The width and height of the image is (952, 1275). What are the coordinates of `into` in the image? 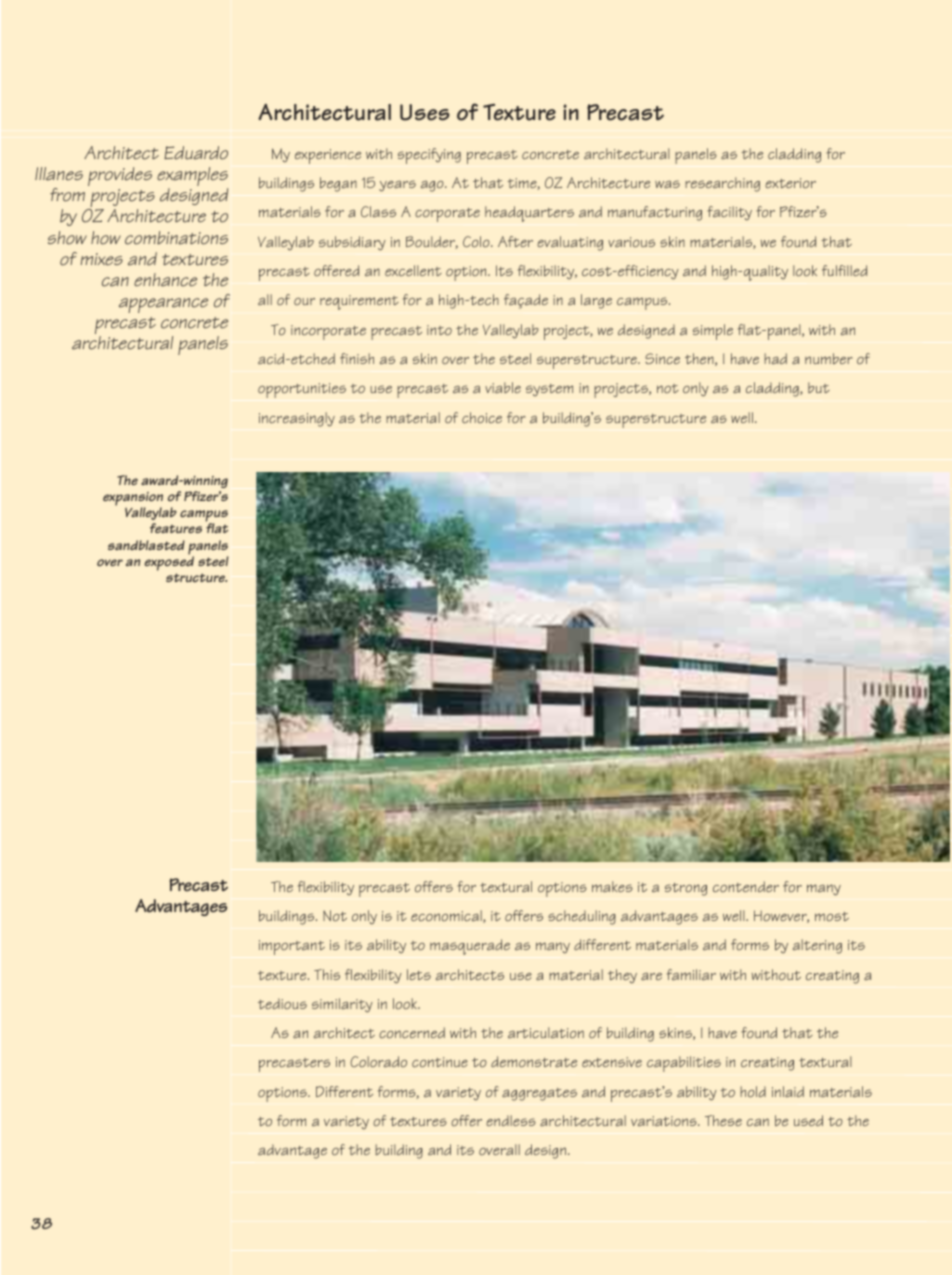 It's located at (439, 330).
